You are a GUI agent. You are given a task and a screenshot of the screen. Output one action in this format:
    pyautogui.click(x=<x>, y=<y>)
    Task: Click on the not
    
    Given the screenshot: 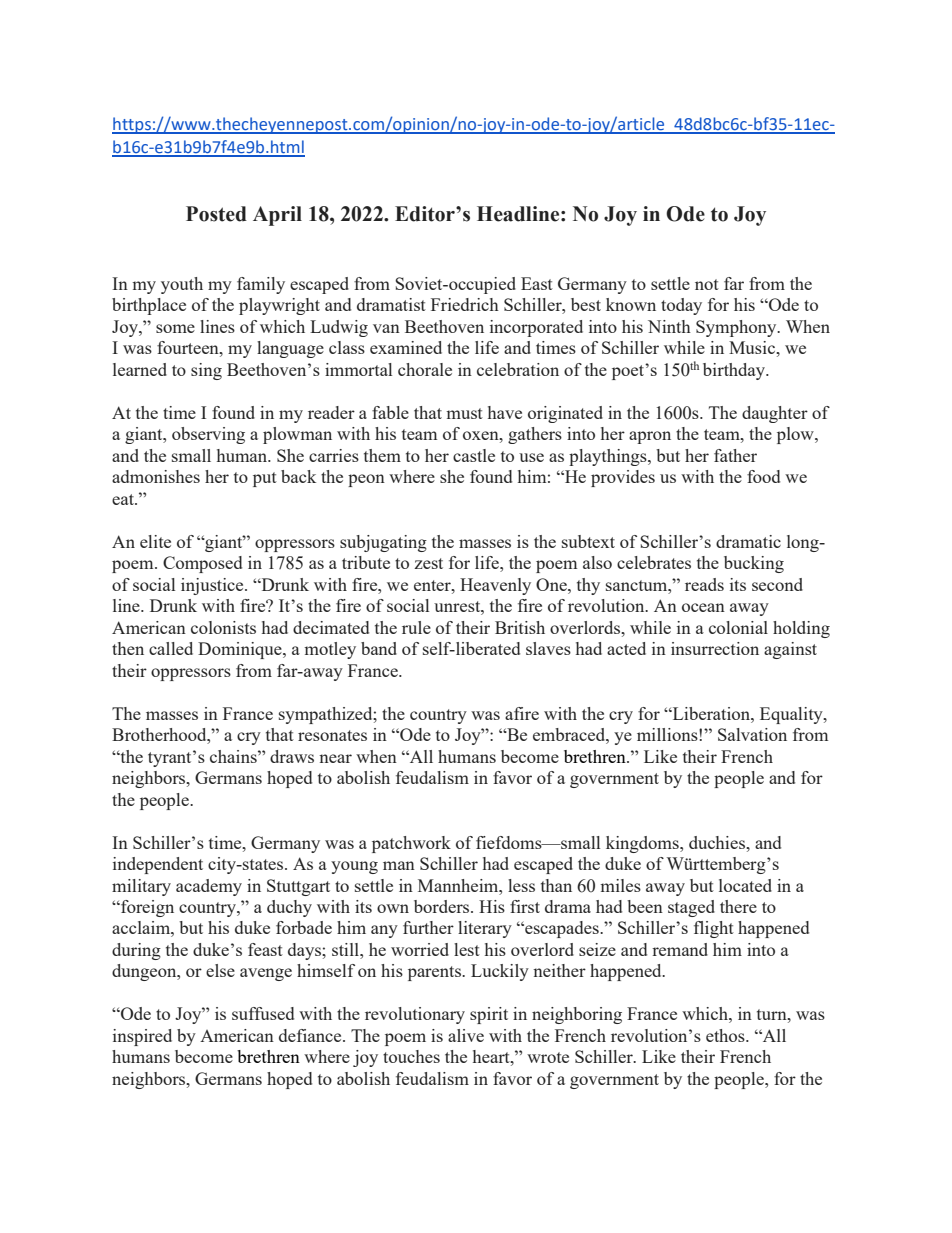 What is the action you would take?
    pyautogui.click(x=707, y=284)
